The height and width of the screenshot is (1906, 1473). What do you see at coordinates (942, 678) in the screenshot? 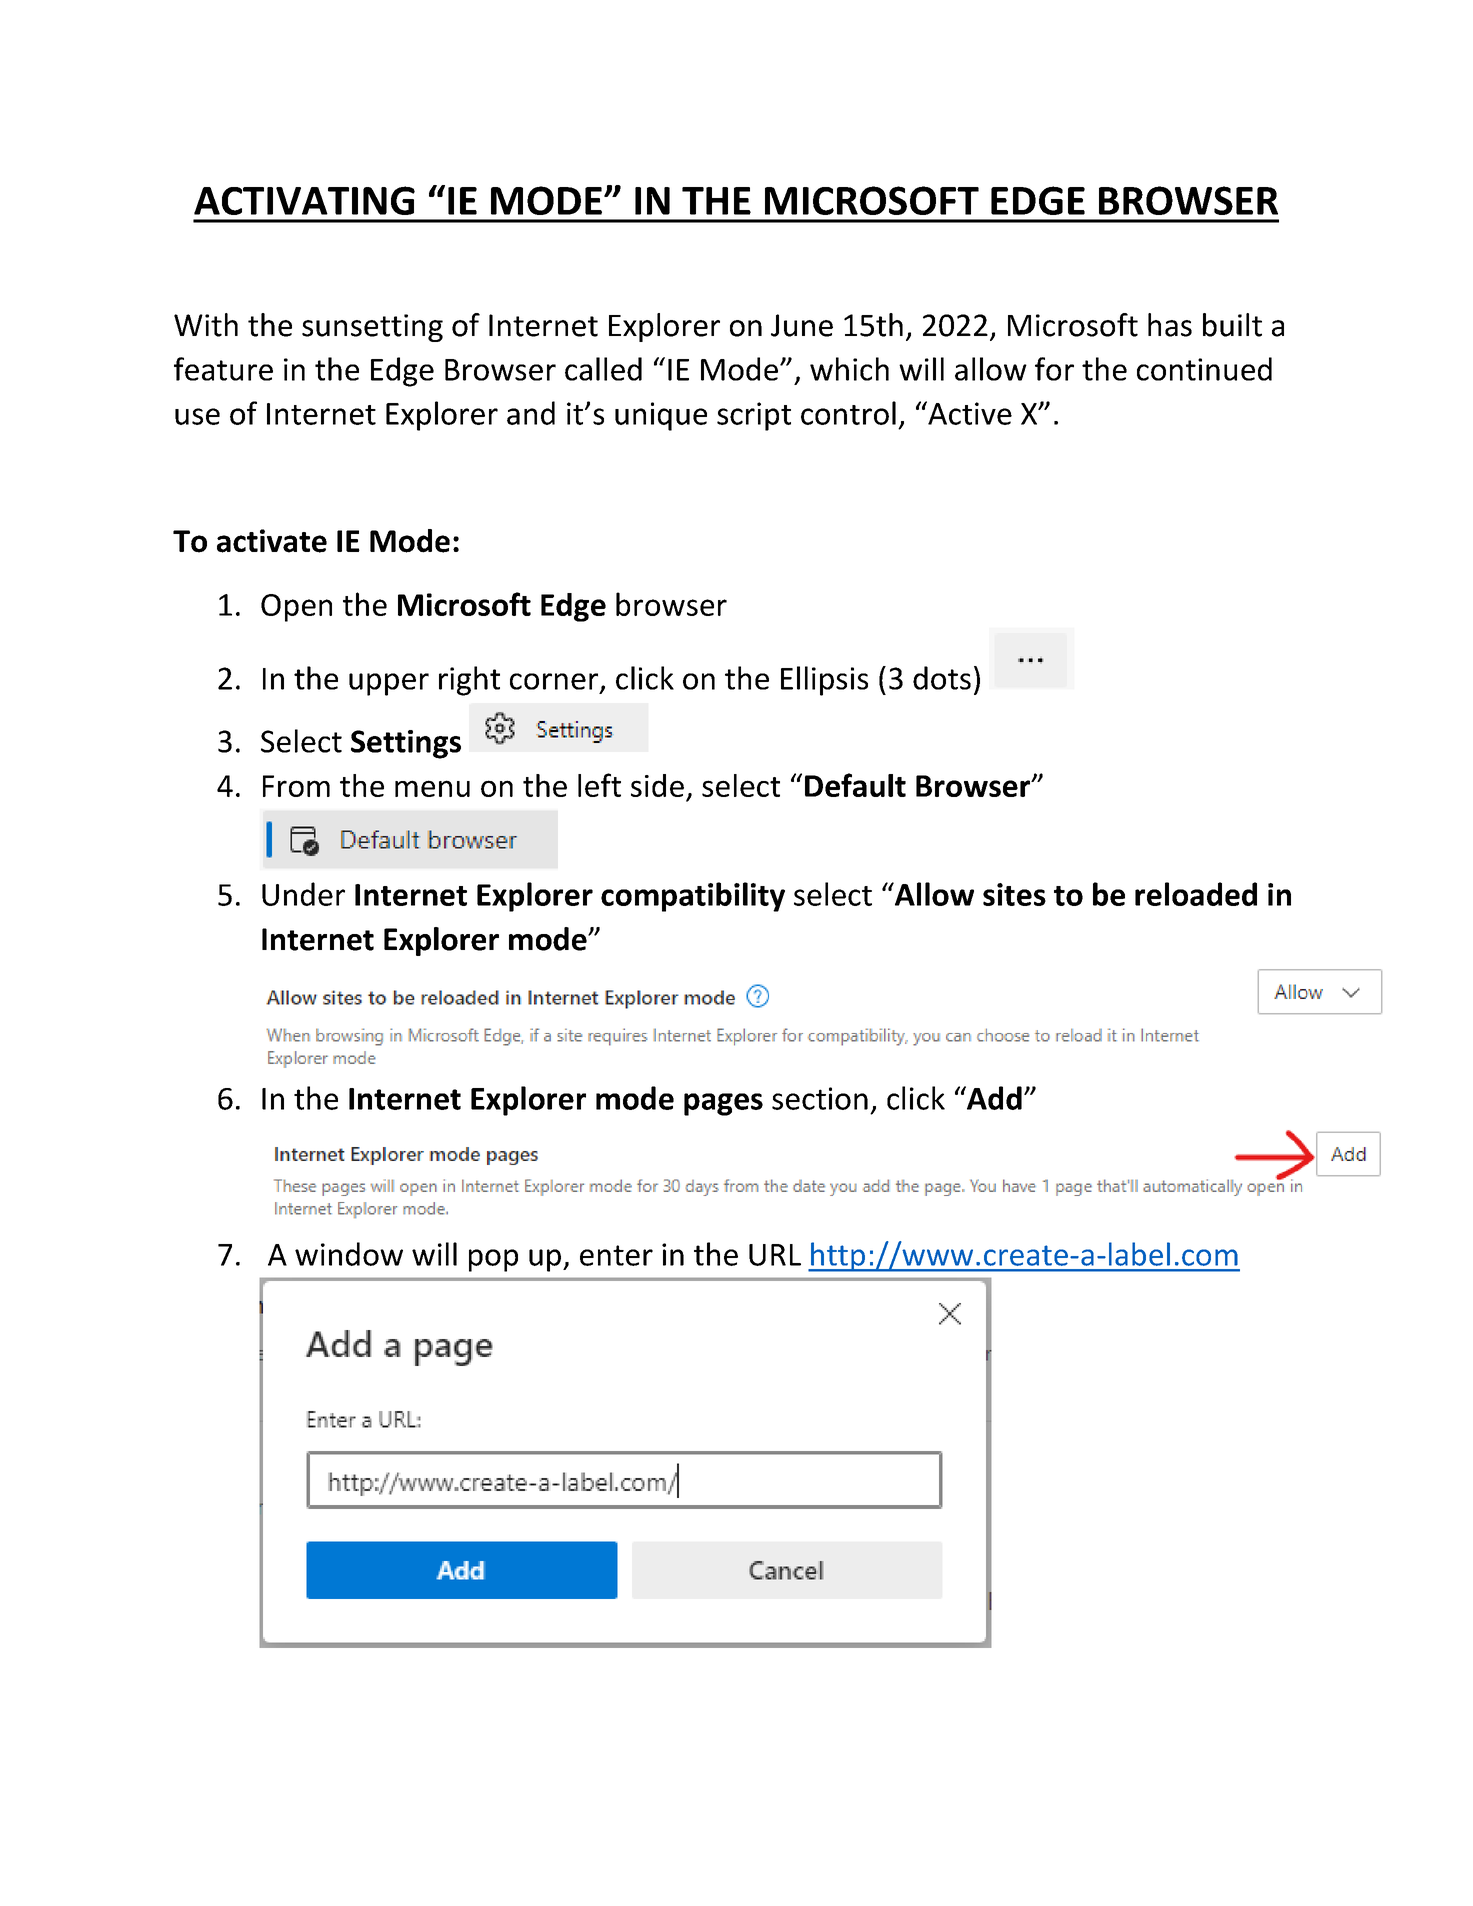
I see `dots` at bounding box center [942, 678].
